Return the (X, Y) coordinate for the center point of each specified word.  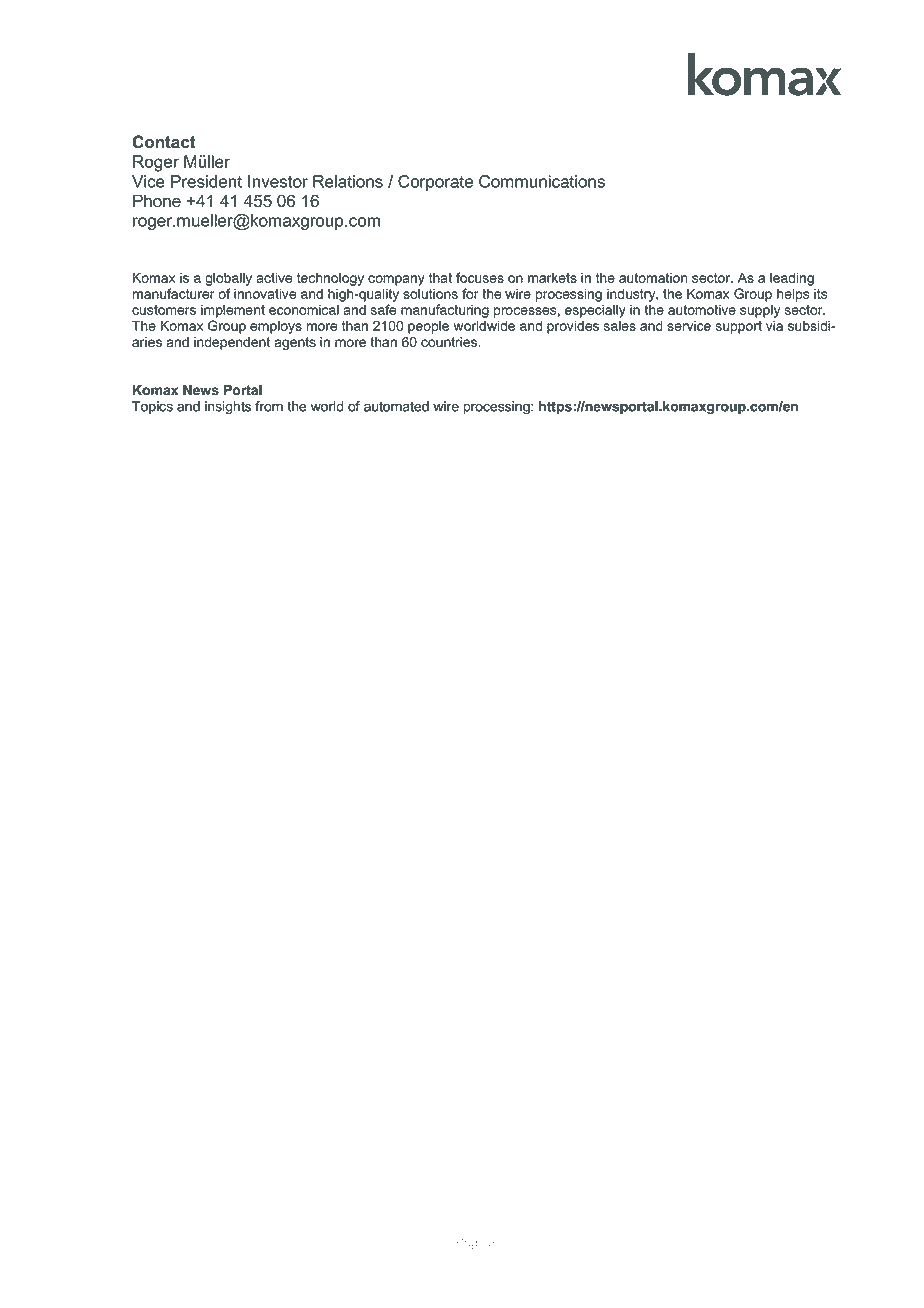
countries (450, 342)
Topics (152, 407)
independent (232, 343)
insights (228, 408)
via (774, 325)
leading (792, 279)
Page (470, 1244)
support (739, 327)
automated (396, 406)
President (206, 181)
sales (620, 325)
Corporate (435, 183)
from (269, 406)
